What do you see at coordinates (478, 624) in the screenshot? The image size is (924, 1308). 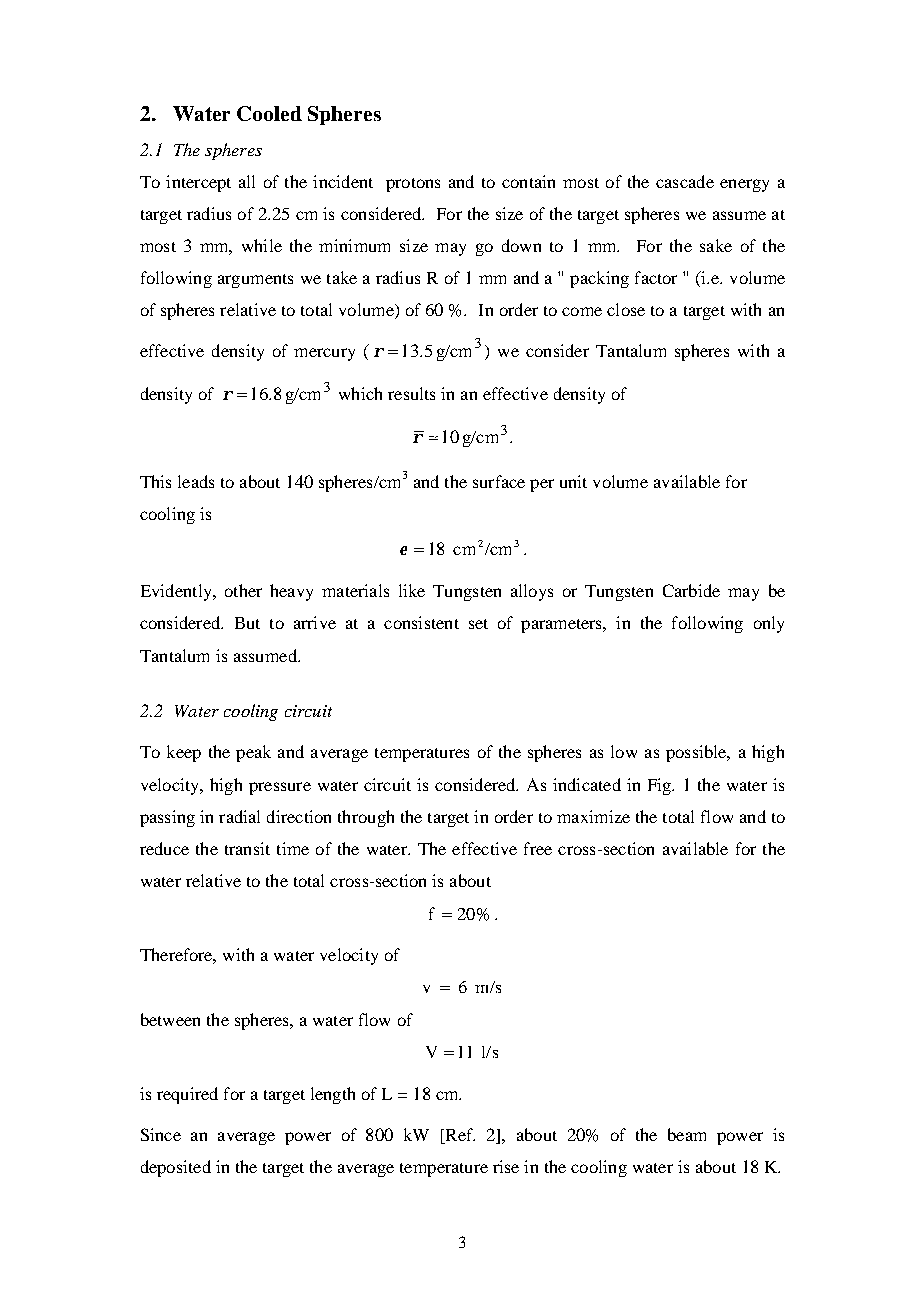 I see `set` at bounding box center [478, 624].
